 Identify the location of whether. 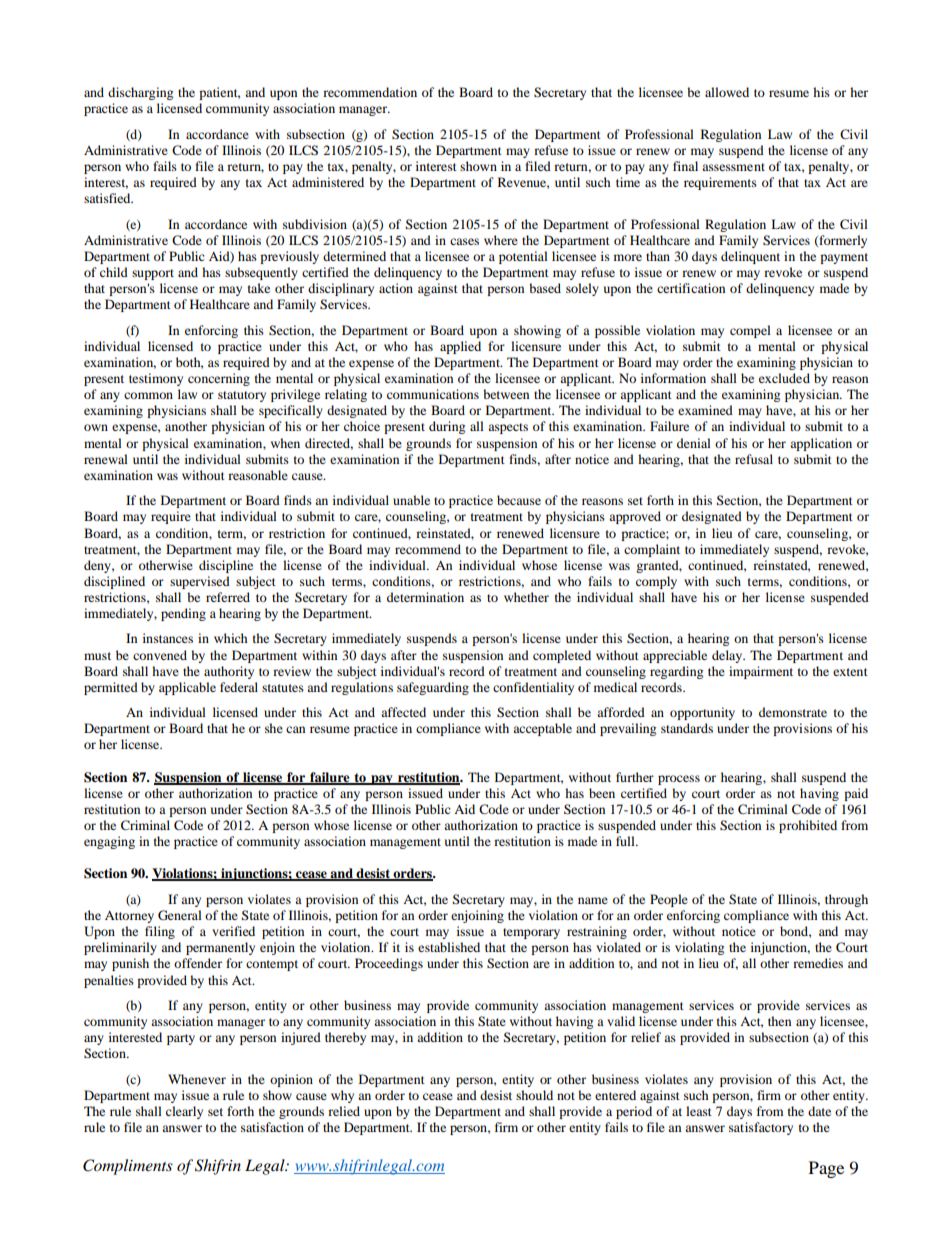
(526, 597).
